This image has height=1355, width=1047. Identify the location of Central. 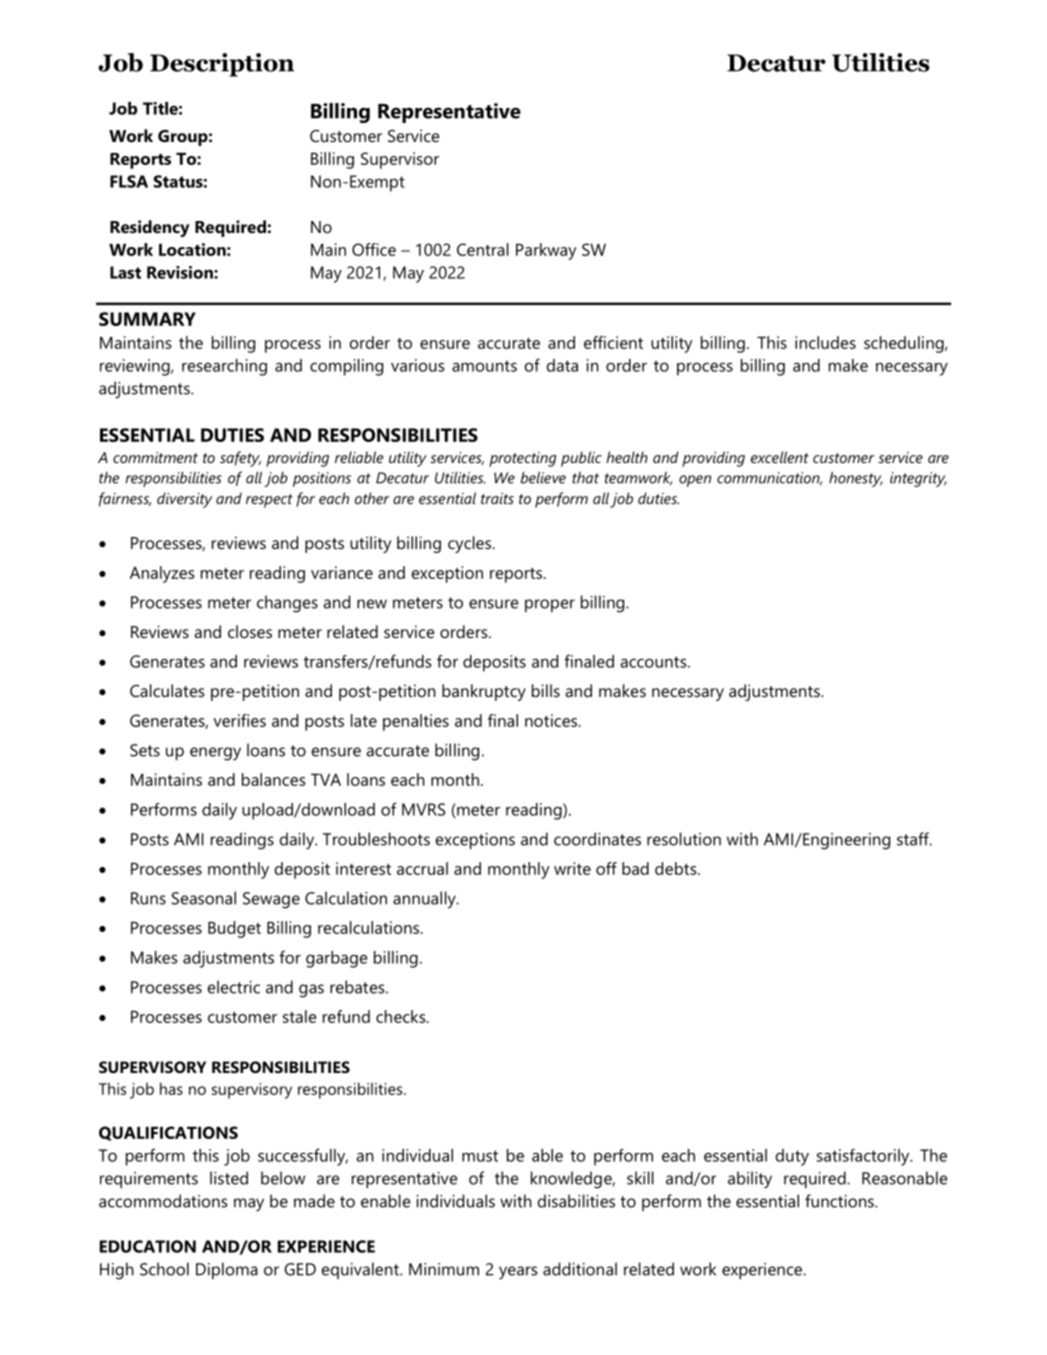
(483, 249).
